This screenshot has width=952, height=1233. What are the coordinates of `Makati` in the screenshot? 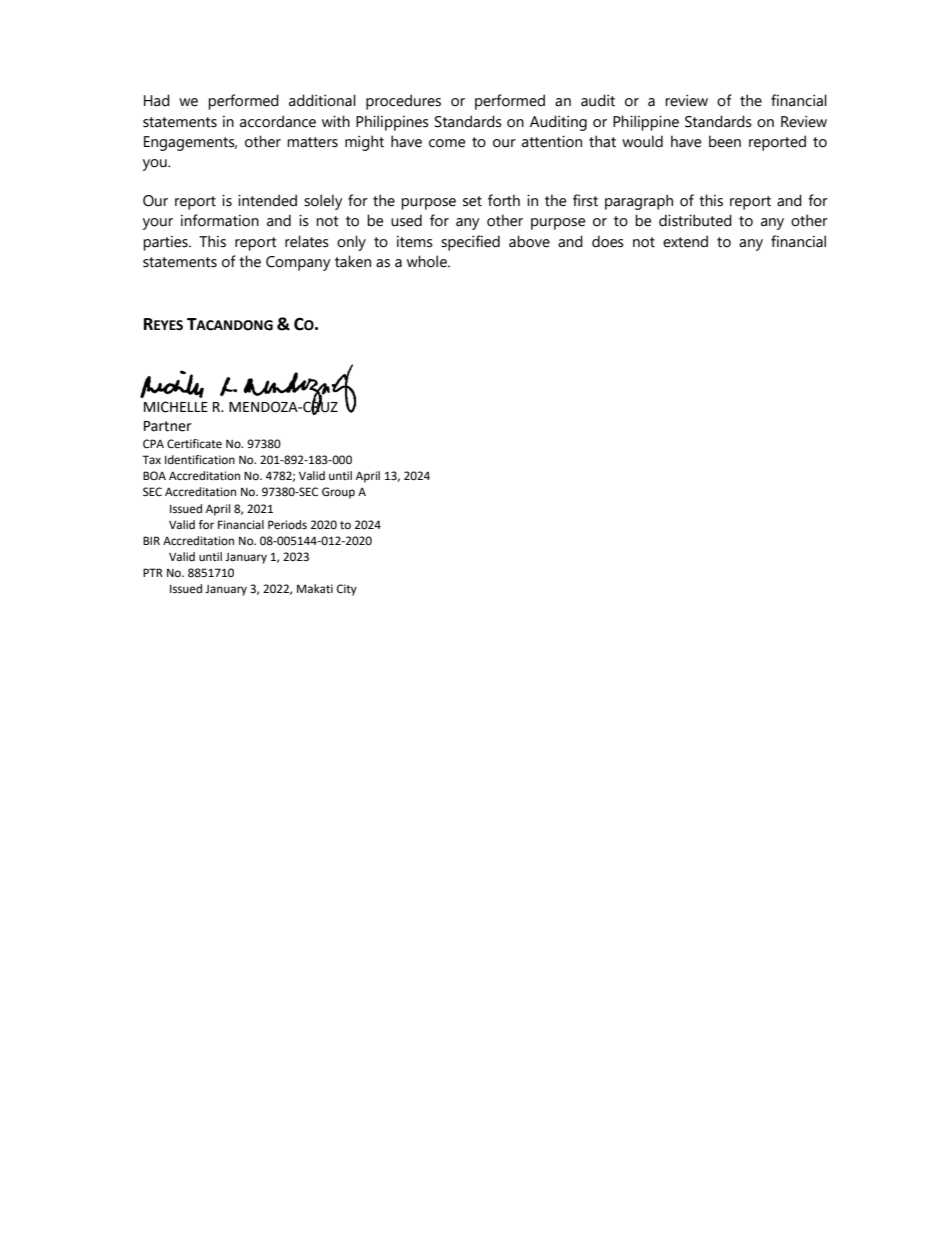 It's located at (315, 588).
